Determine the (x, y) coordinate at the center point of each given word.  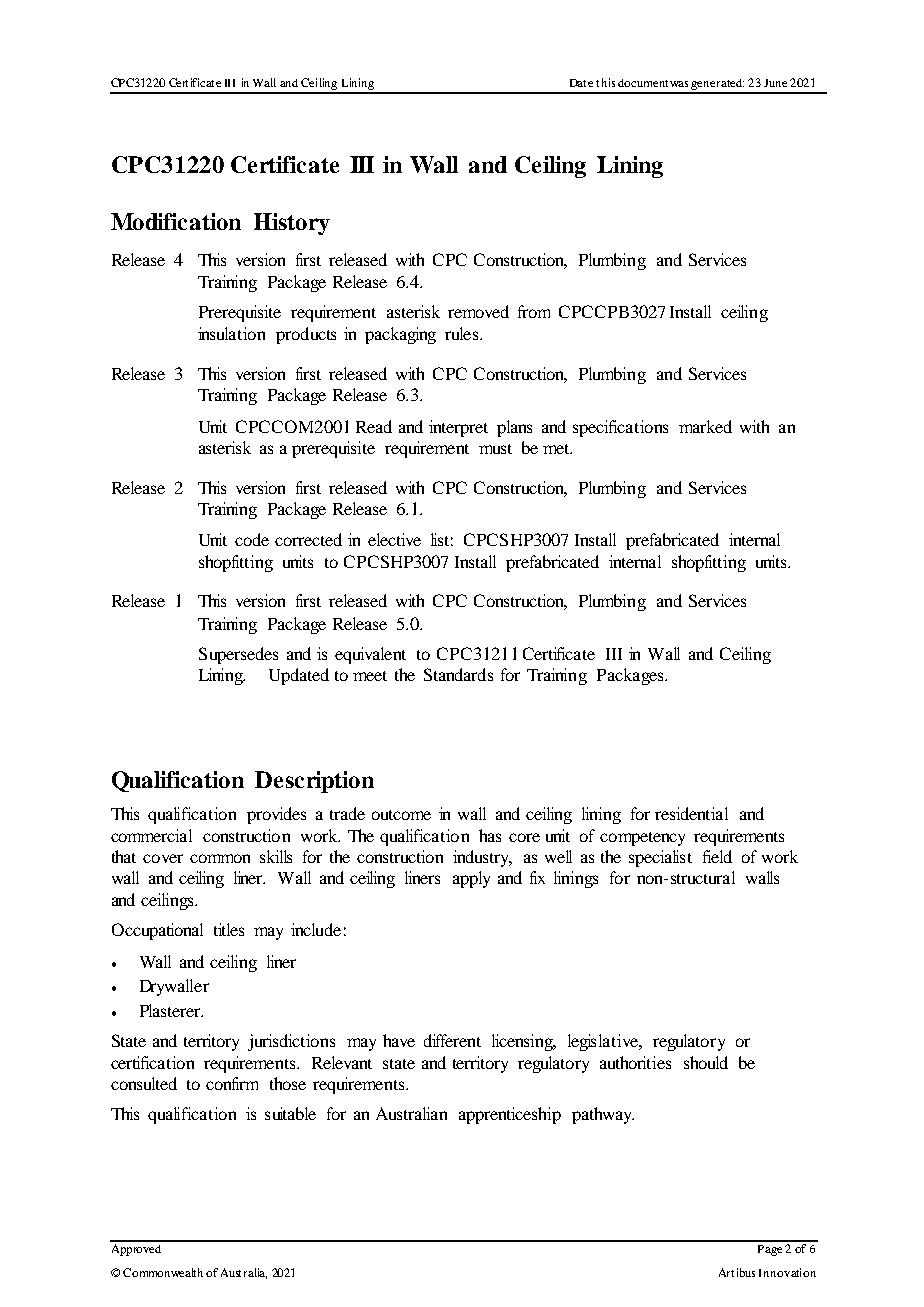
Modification (176, 221)
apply (471, 879)
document (643, 83)
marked (705, 426)
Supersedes (238, 655)
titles (229, 929)
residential (691, 813)
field (717, 856)
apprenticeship (510, 1115)
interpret (458, 428)
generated (717, 86)
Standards (458, 674)
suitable (290, 1113)
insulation (231, 333)
